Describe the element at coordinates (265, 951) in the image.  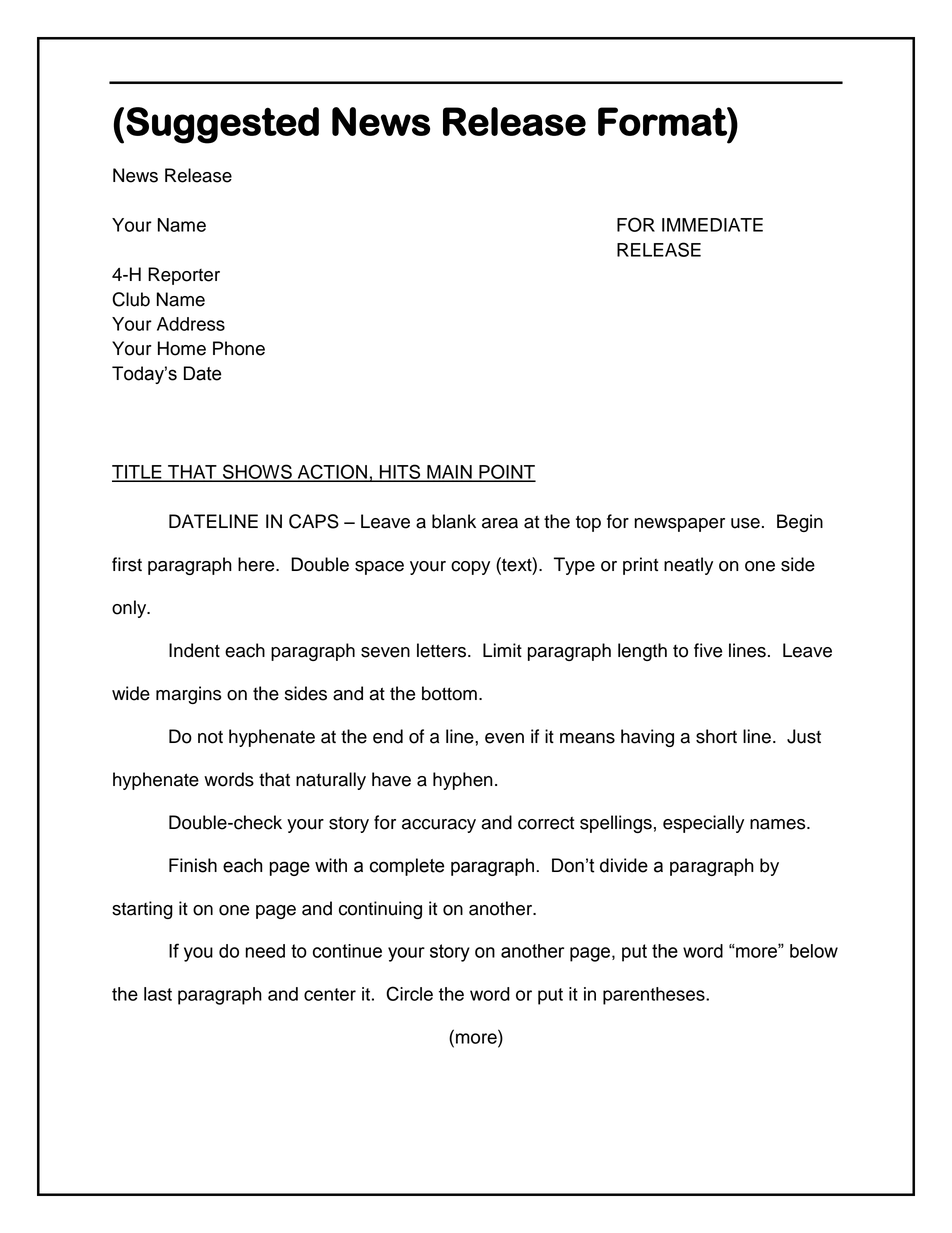
I see `need` at that location.
